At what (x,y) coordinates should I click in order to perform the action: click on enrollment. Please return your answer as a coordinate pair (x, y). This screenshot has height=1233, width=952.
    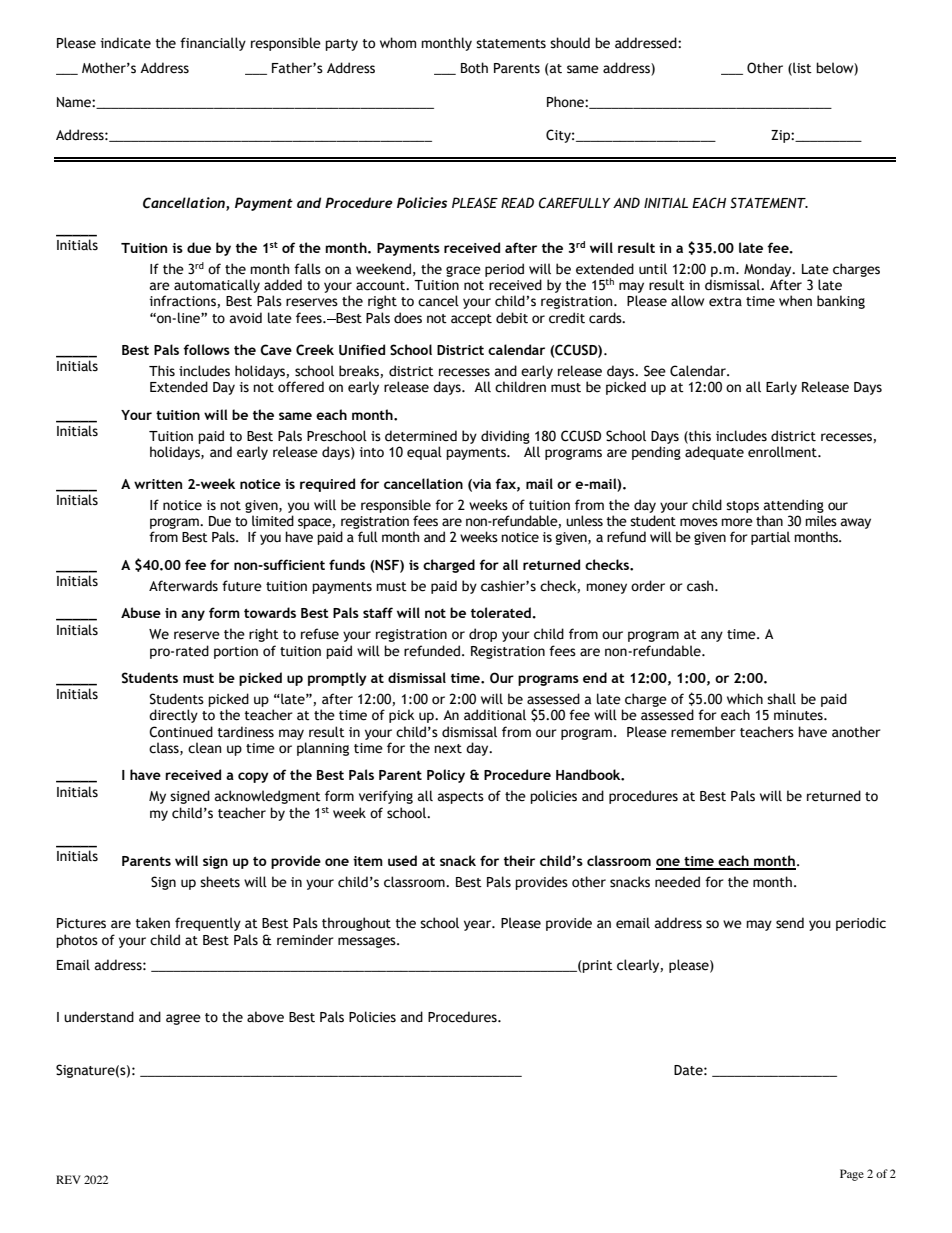
    Looking at the image, I should click on (783, 452).
